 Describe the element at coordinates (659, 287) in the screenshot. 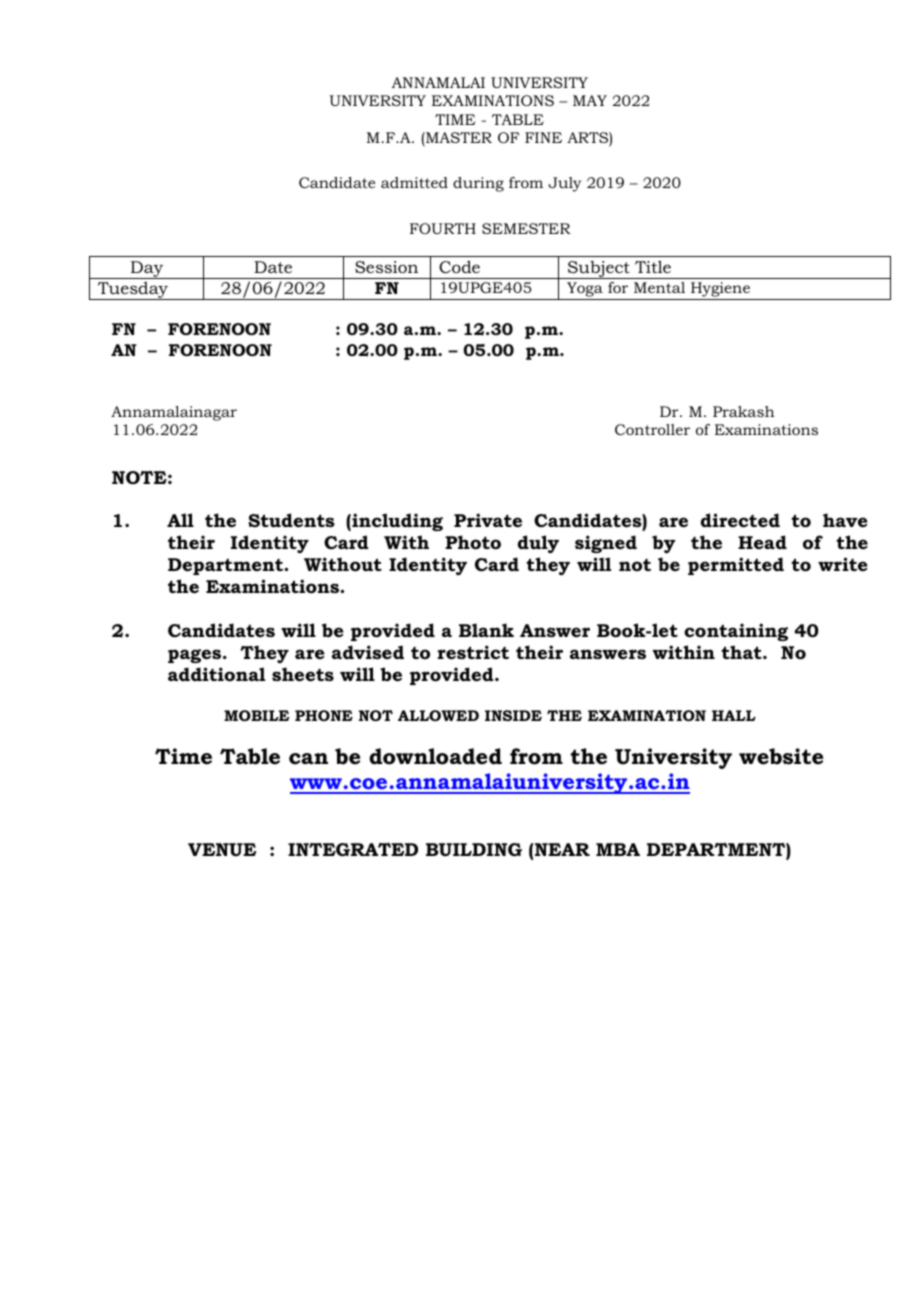

I see `Mental` at that location.
